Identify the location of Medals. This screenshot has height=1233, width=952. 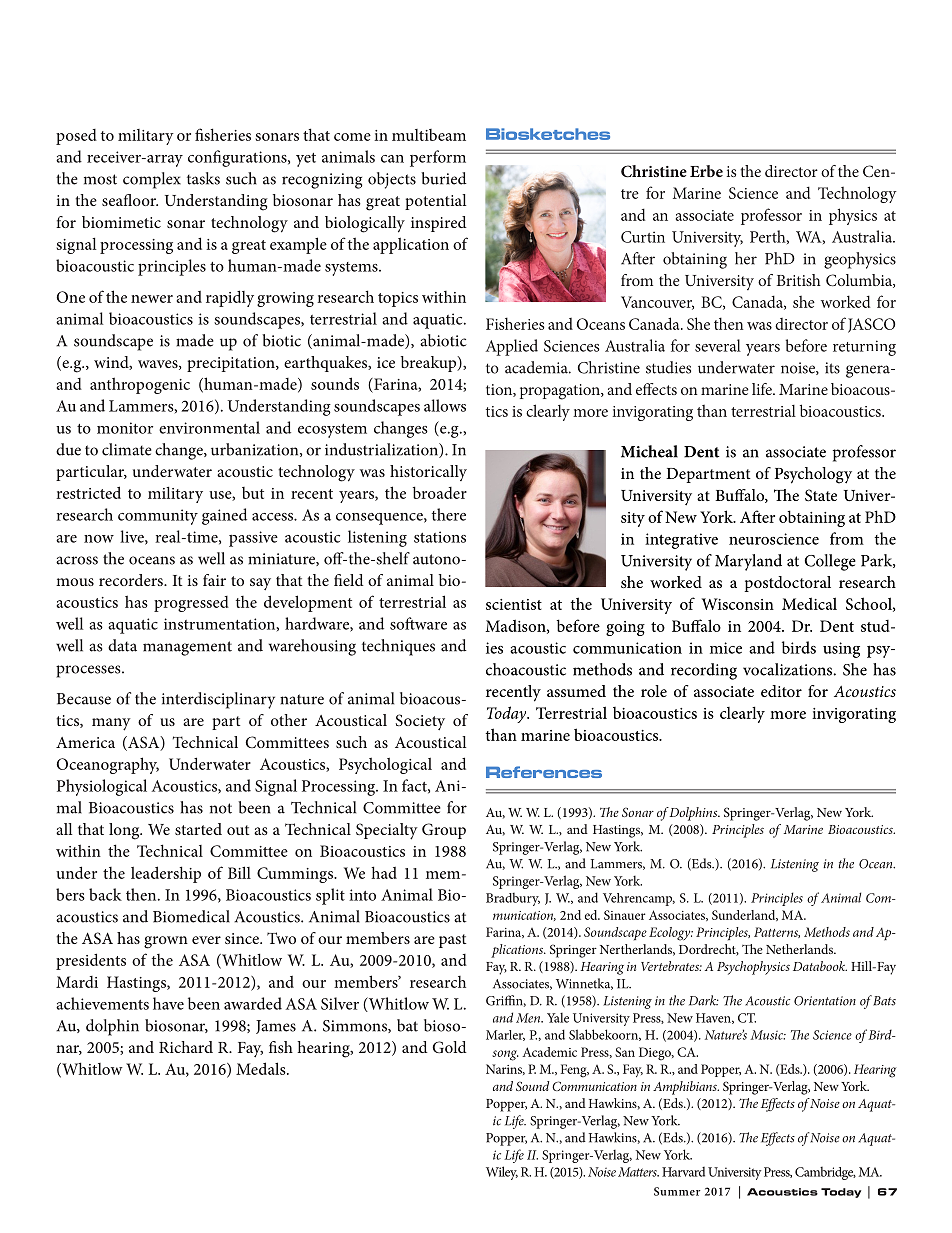
(262, 1068).
